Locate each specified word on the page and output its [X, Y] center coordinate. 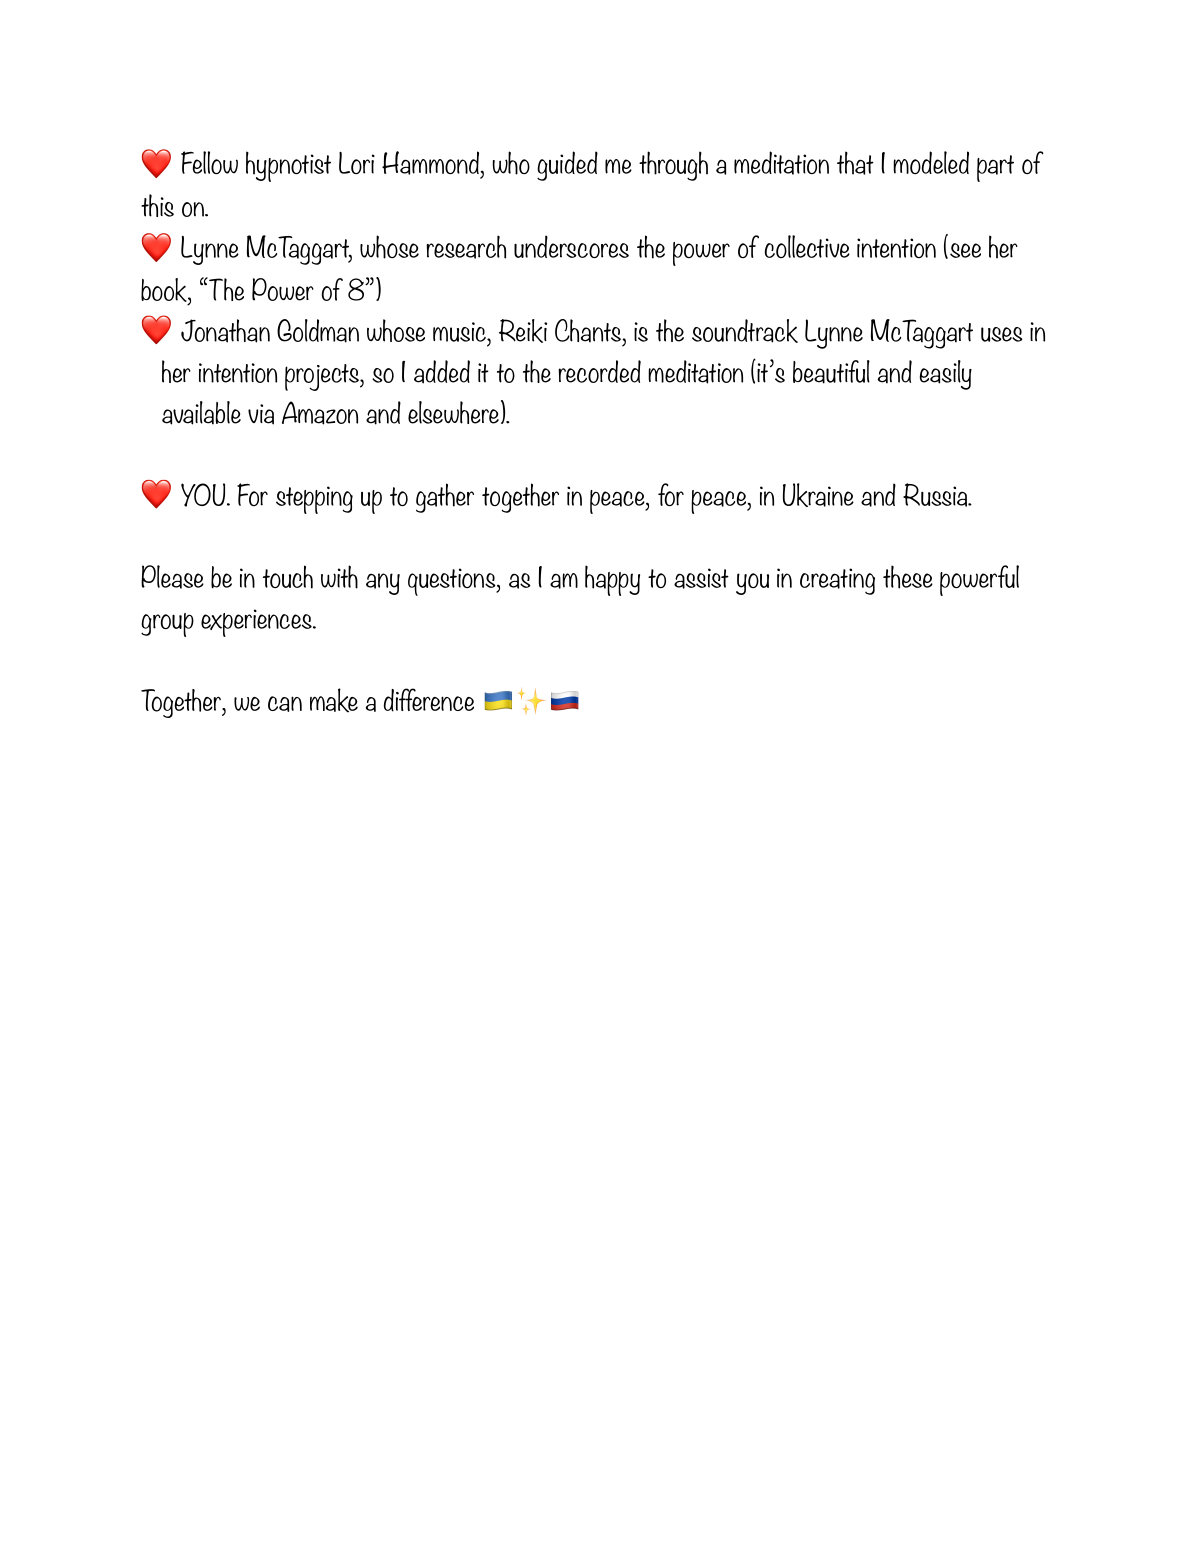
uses [1002, 334]
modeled [931, 162]
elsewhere [453, 412]
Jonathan [225, 331]
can [285, 704]
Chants [589, 331]
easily [946, 375]
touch [288, 577]
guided [567, 166]
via [261, 414]
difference [429, 700]
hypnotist [288, 166]
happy [612, 580]
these [908, 577]
